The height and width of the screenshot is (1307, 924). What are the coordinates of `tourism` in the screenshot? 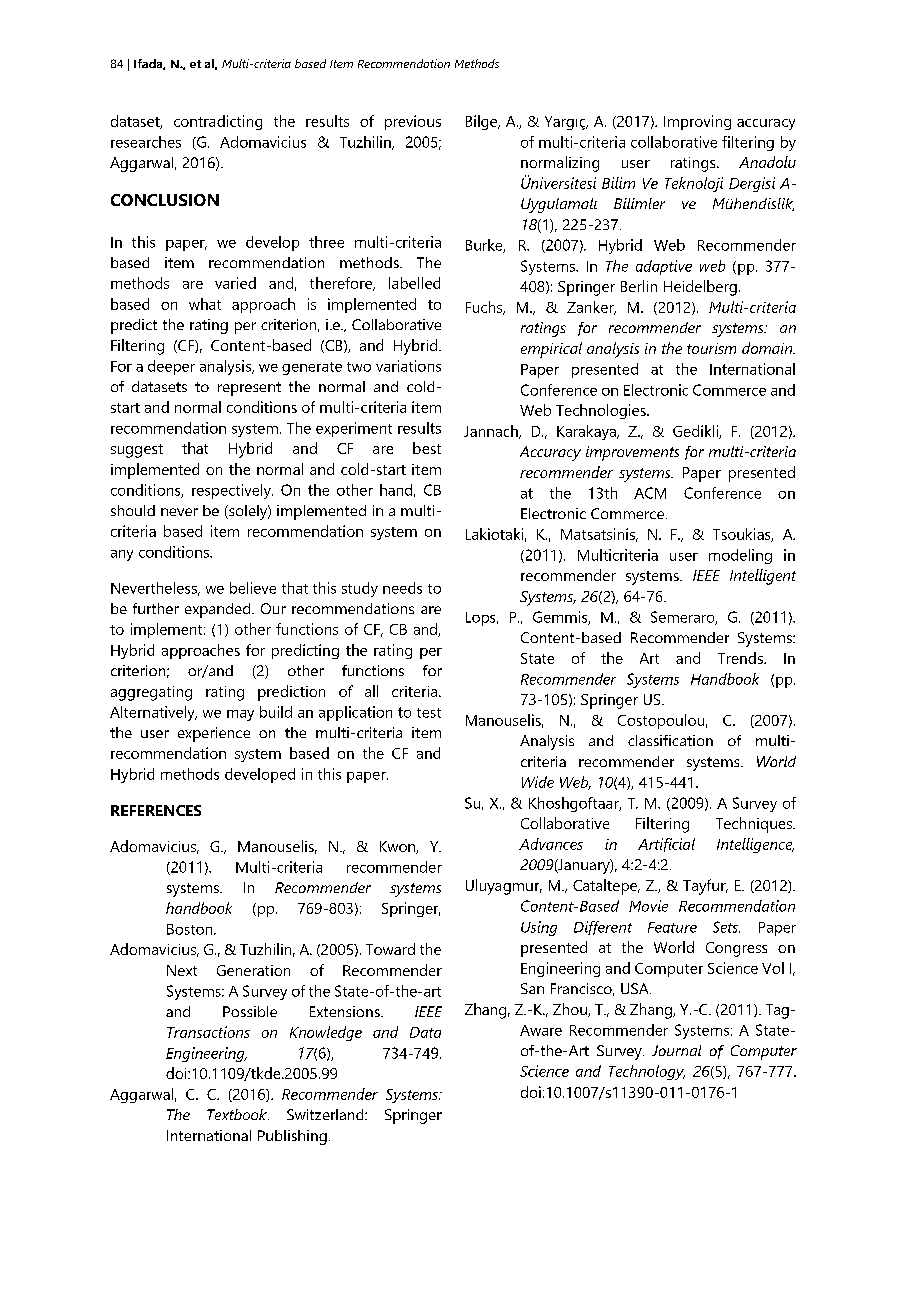 It's located at (711, 348).
